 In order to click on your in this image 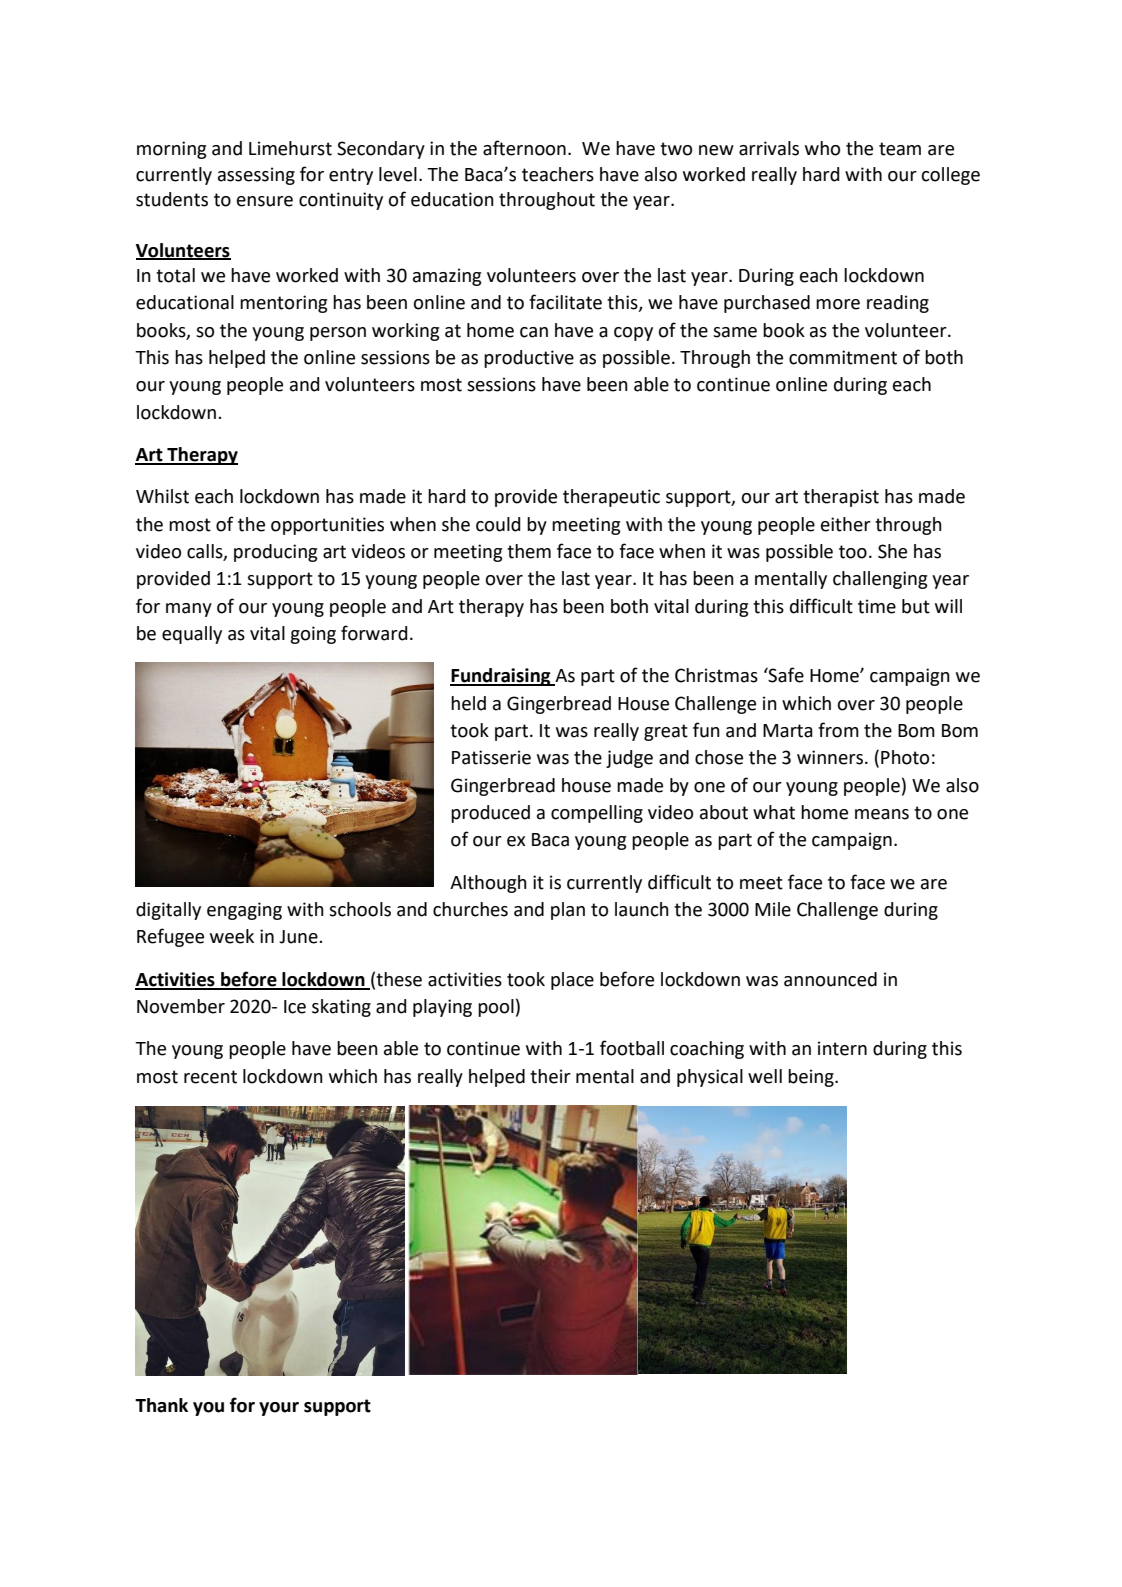, I will do `click(279, 1409)`.
